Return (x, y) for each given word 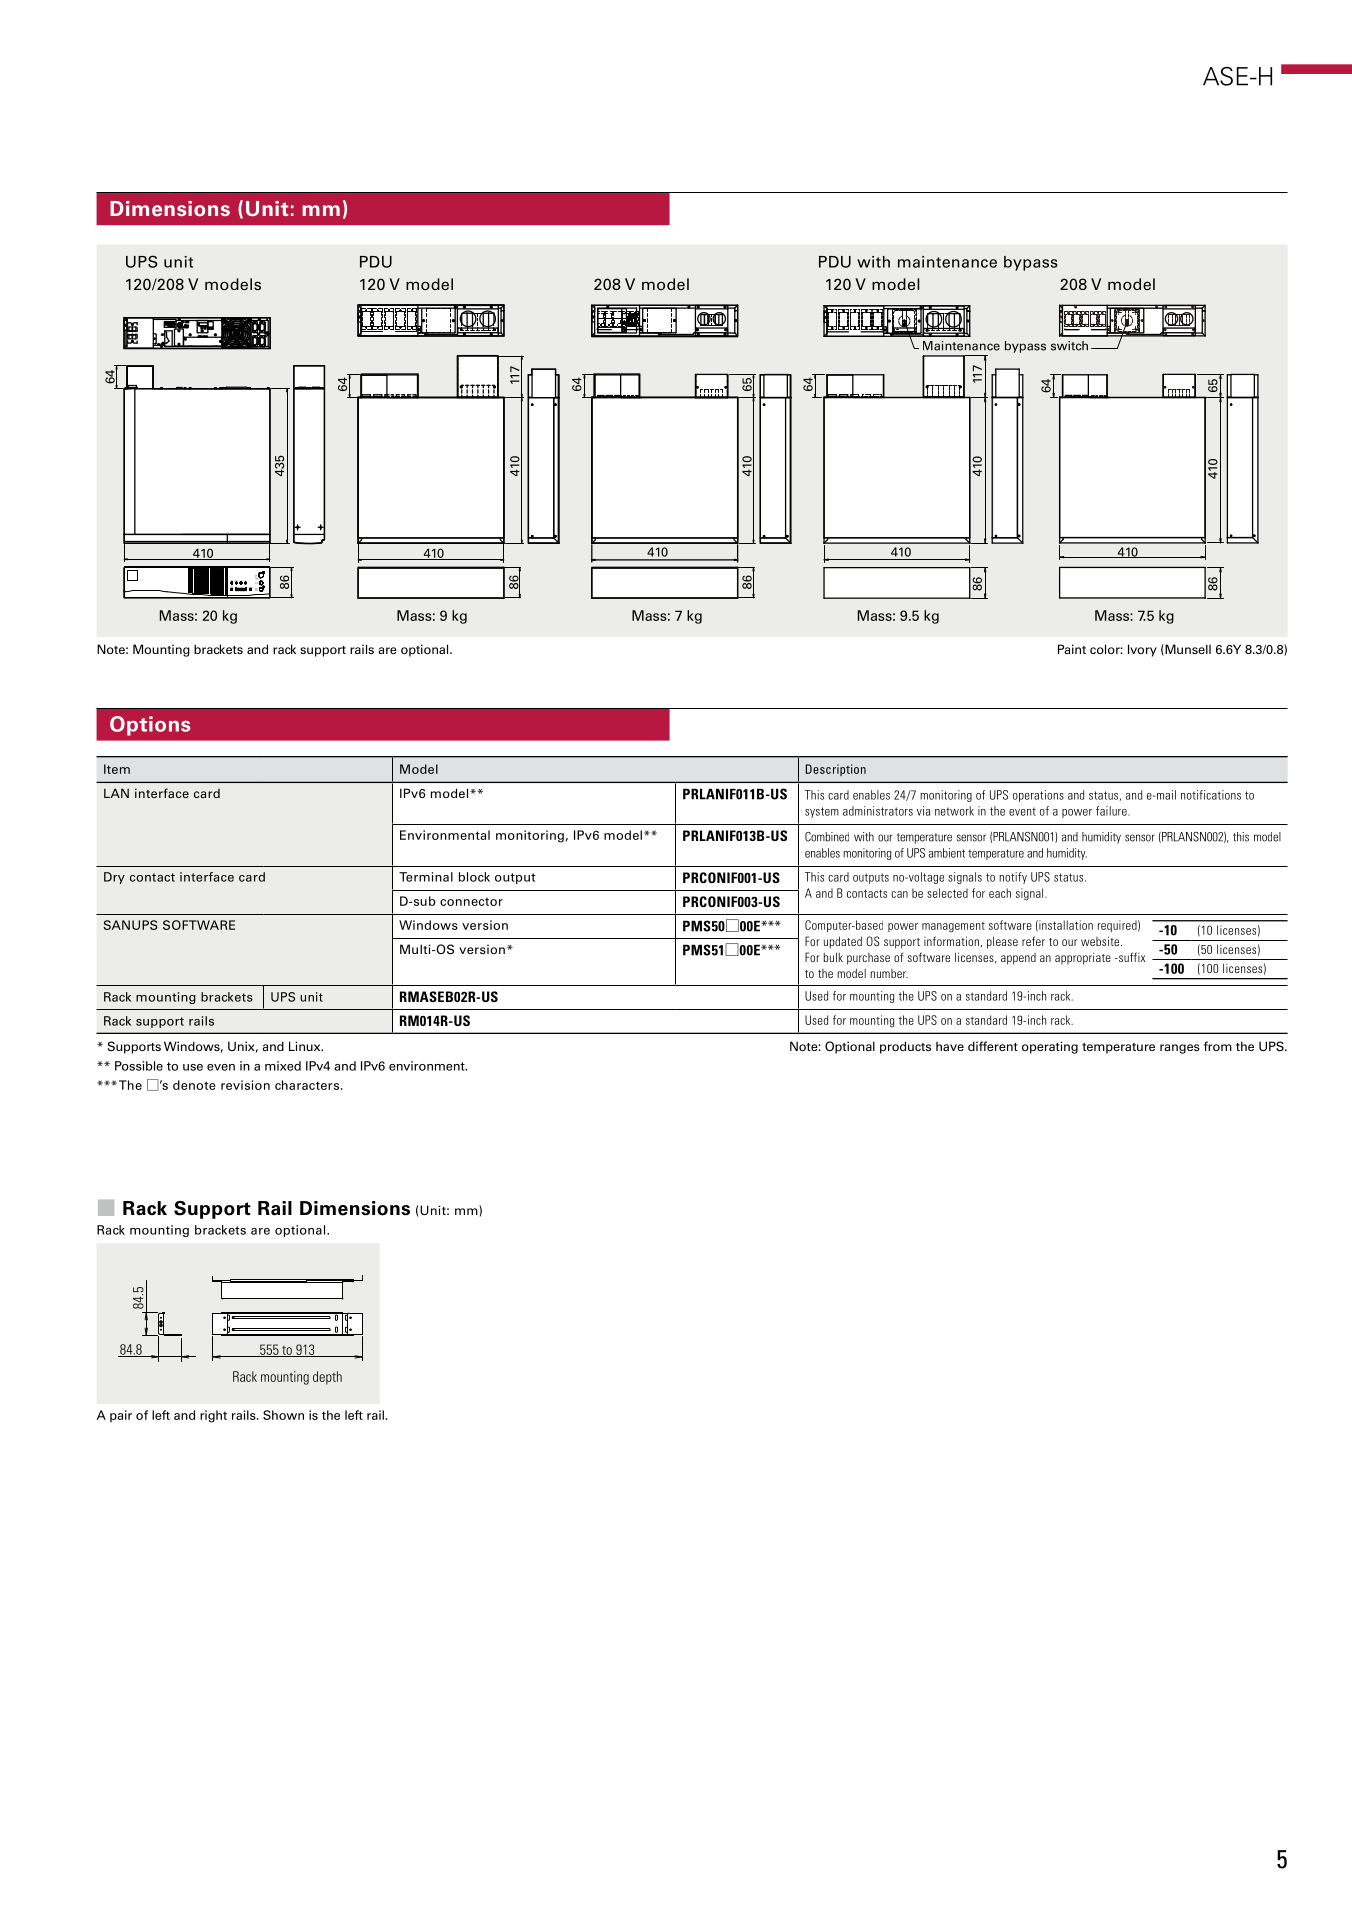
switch (1069, 346)
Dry (114, 878)
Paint (1072, 649)
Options (150, 726)
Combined (827, 837)
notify (1013, 878)
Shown (283, 1415)
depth (327, 1378)
